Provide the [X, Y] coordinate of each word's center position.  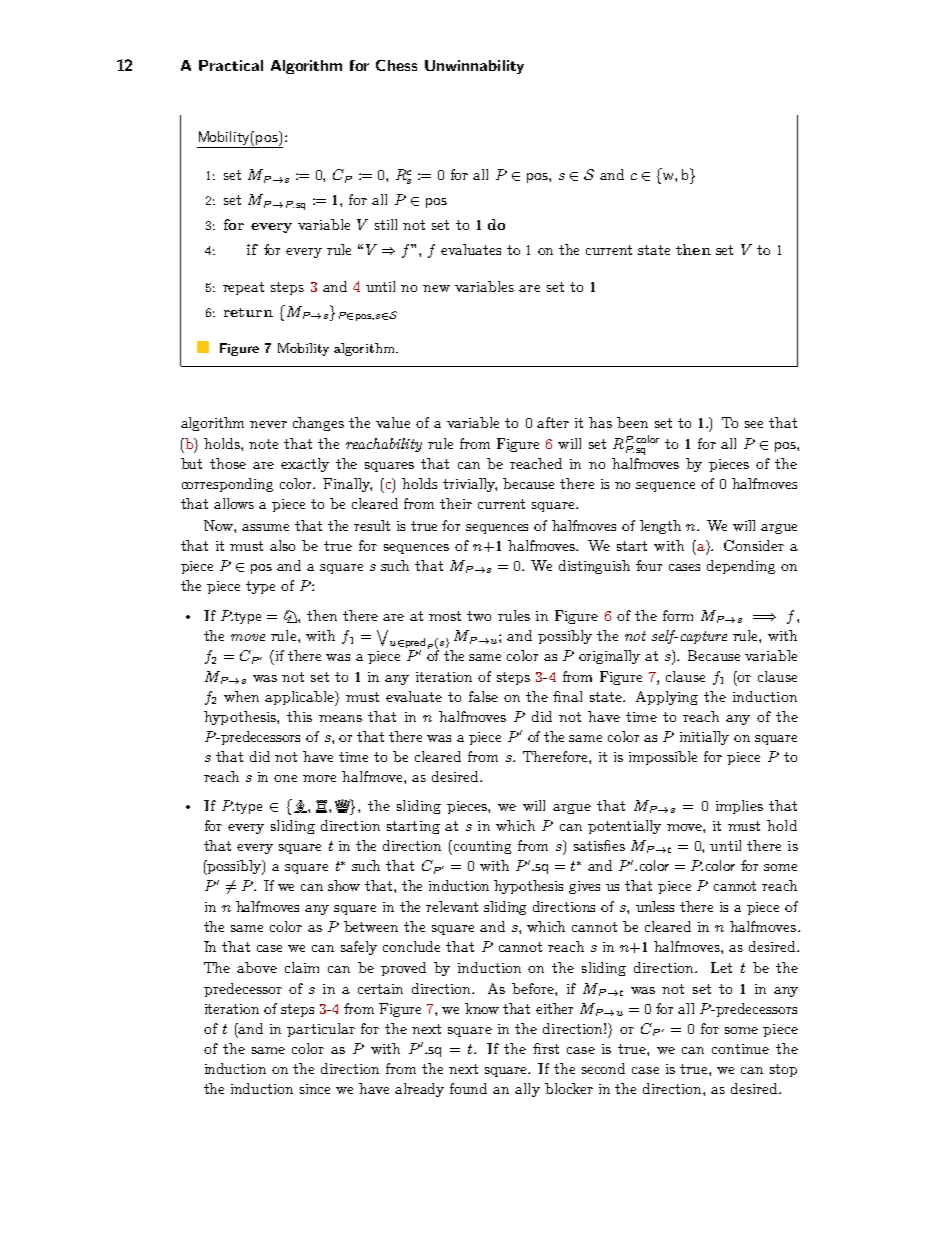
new [436, 288]
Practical [231, 65]
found [468, 1088]
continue [740, 1049]
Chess [396, 65]
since [315, 1089]
